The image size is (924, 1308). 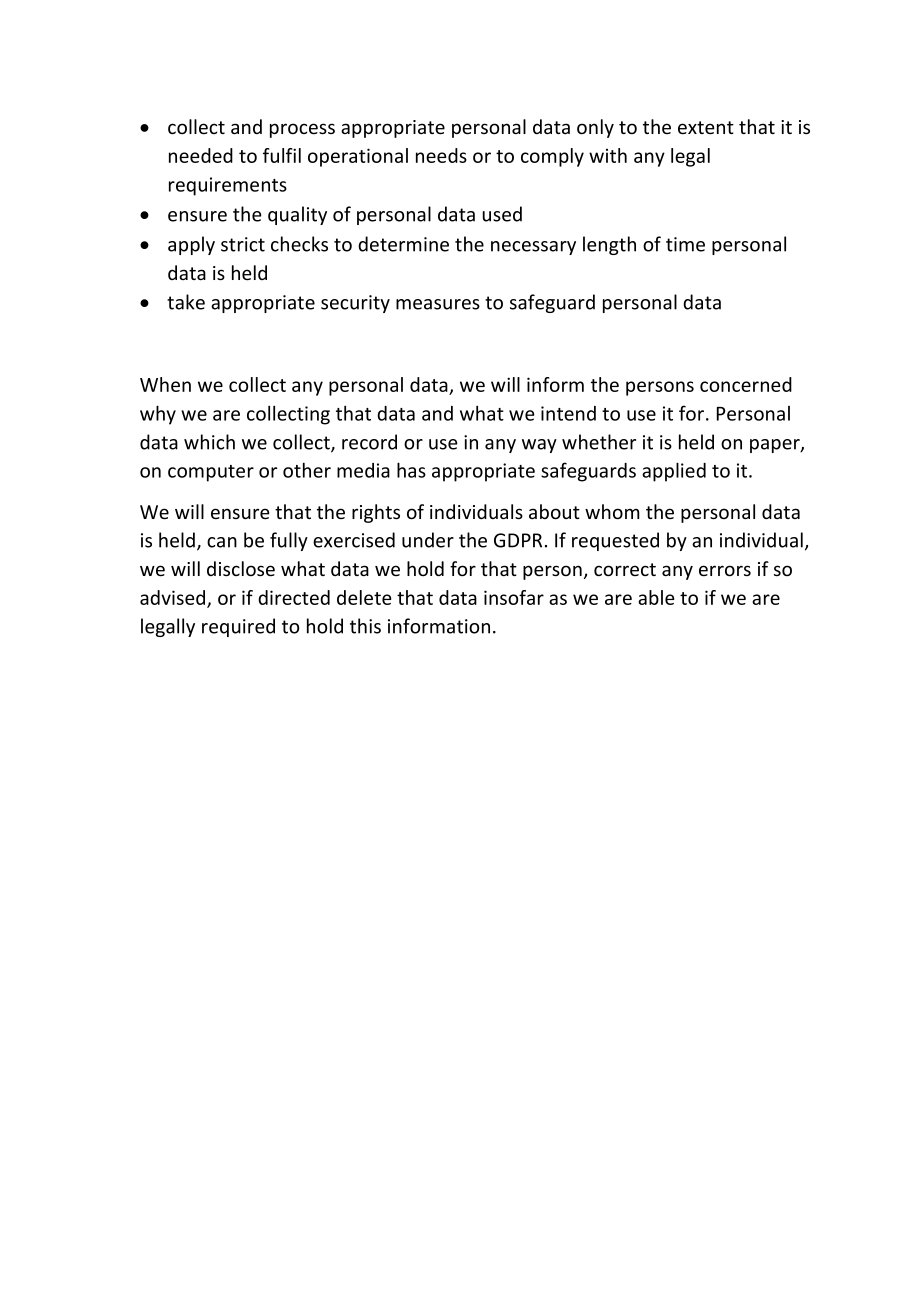 I want to click on which, so click(x=209, y=442).
